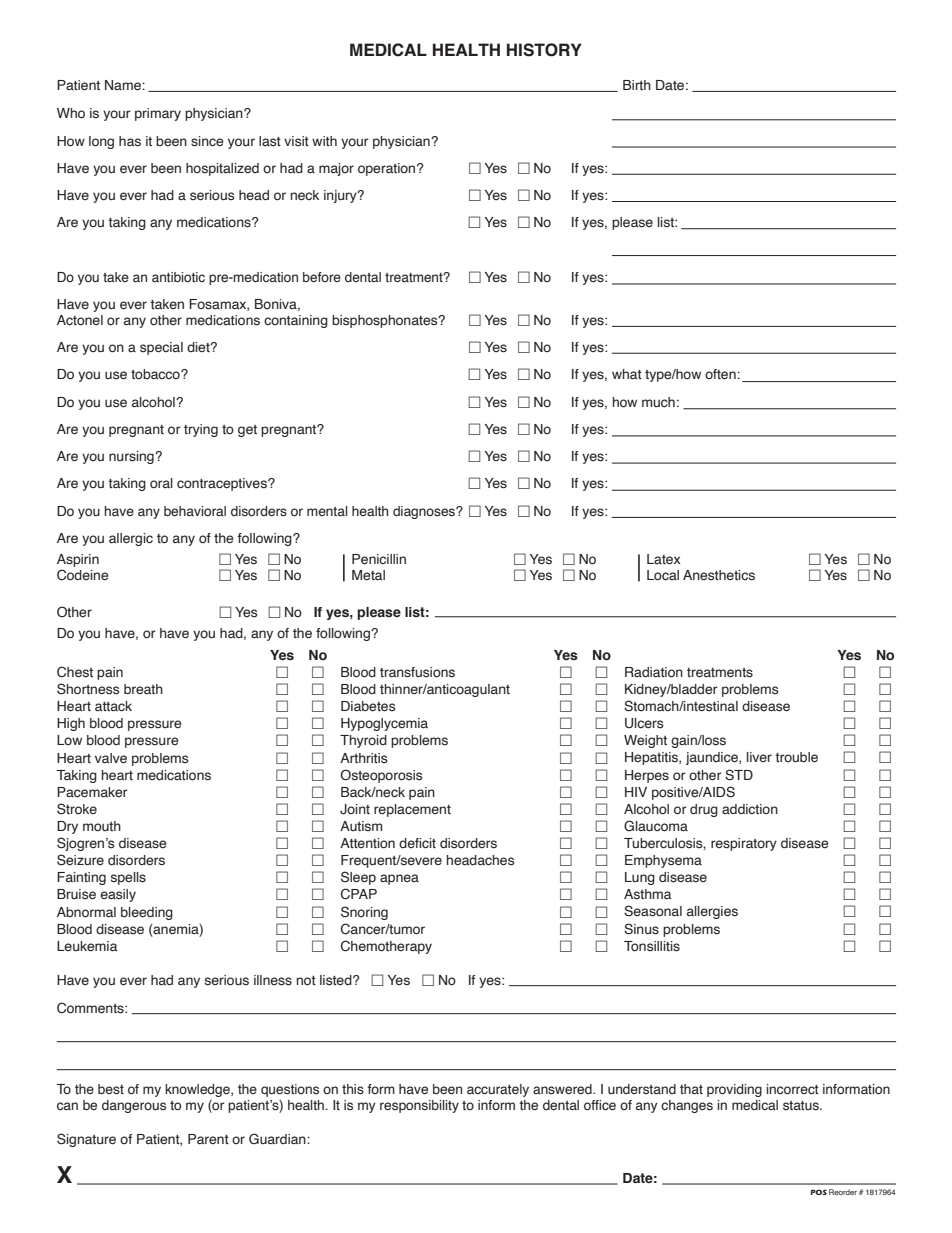 This page has height=1233, width=952. Describe the element at coordinates (425, 512) in the page. I see `diagnoses` at that location.
